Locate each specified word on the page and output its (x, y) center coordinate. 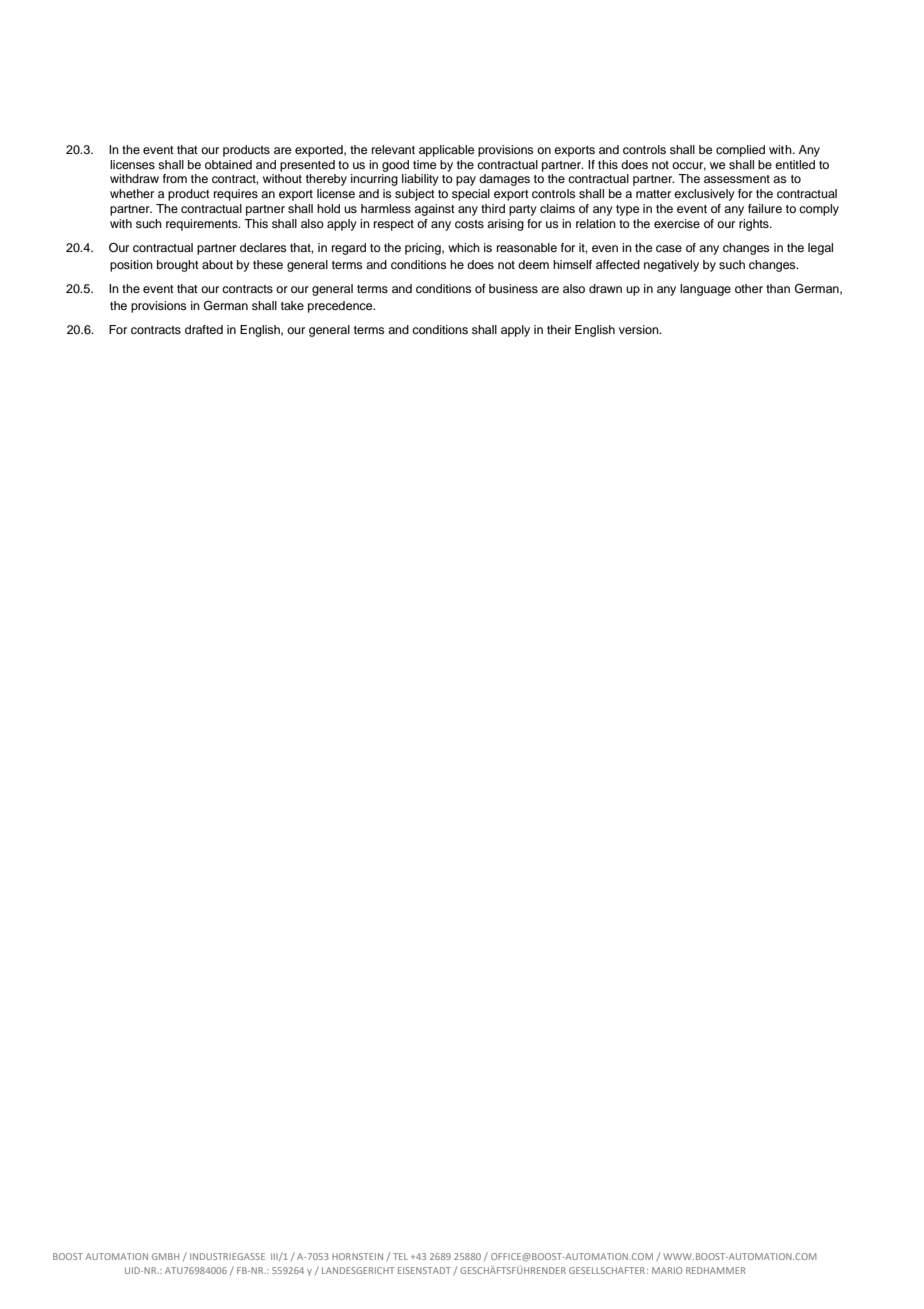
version (640, 329)
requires (236, 195)
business (513, 288)
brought (178, 266)
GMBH (165, 1256)
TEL (400, 1256)
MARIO (667, 1270)
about (217, 264)
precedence (341, 307)
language (705, 290)
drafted (204, 329)
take (292, 305)
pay (466, 181)
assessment (737, 179)
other (749, 288)
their (559, 329)
